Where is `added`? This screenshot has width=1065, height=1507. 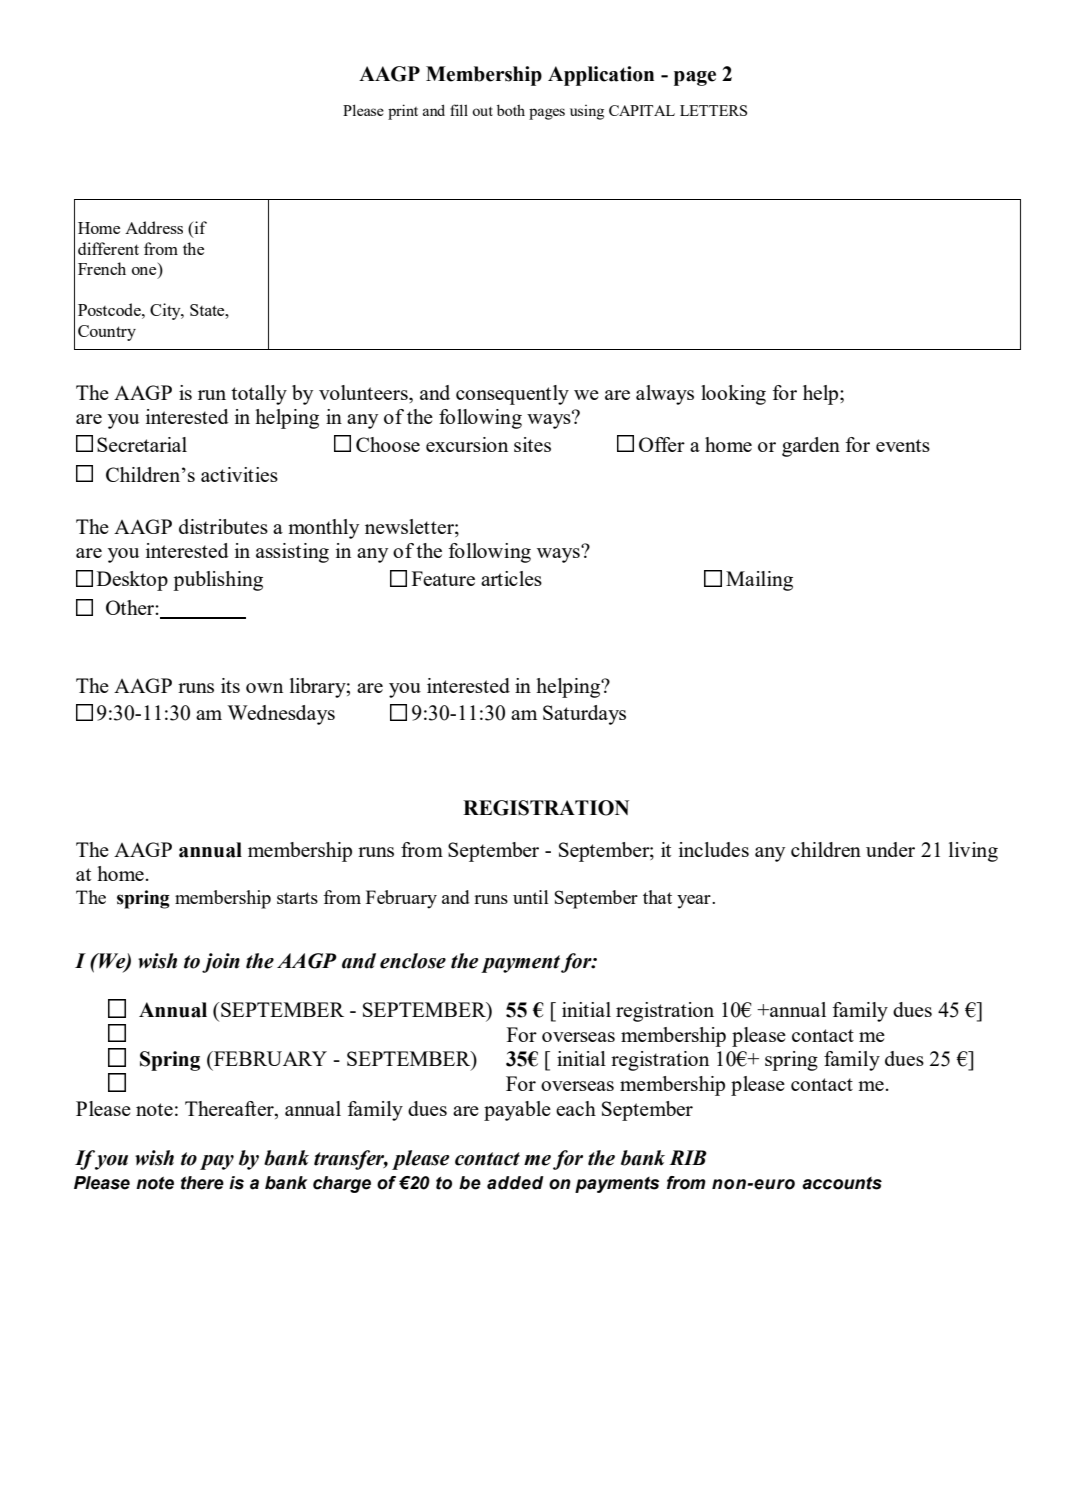
added is located at coordinates (515, 1183).
